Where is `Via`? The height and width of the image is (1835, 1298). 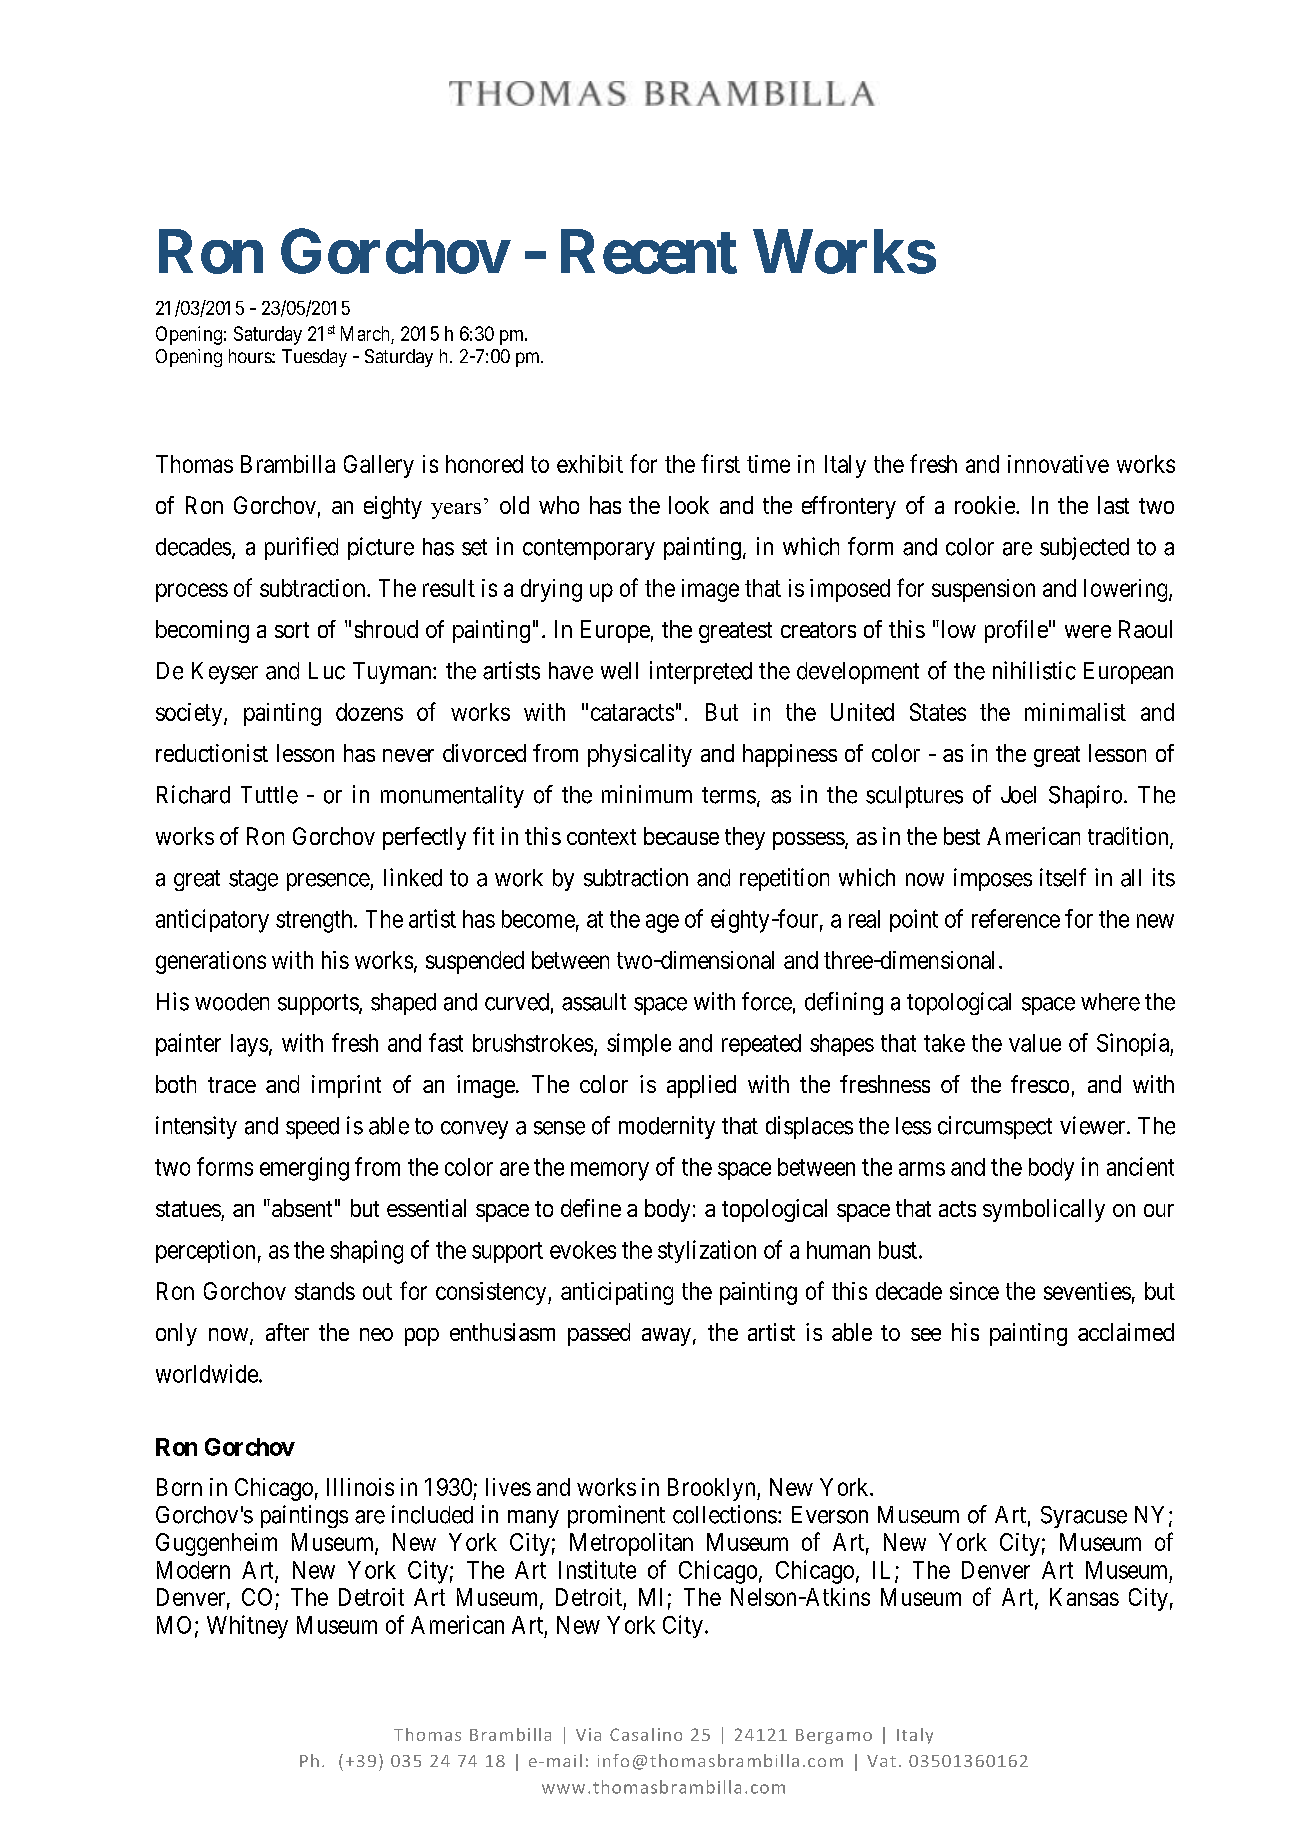 Via is located at coordinates (588, 1734).
